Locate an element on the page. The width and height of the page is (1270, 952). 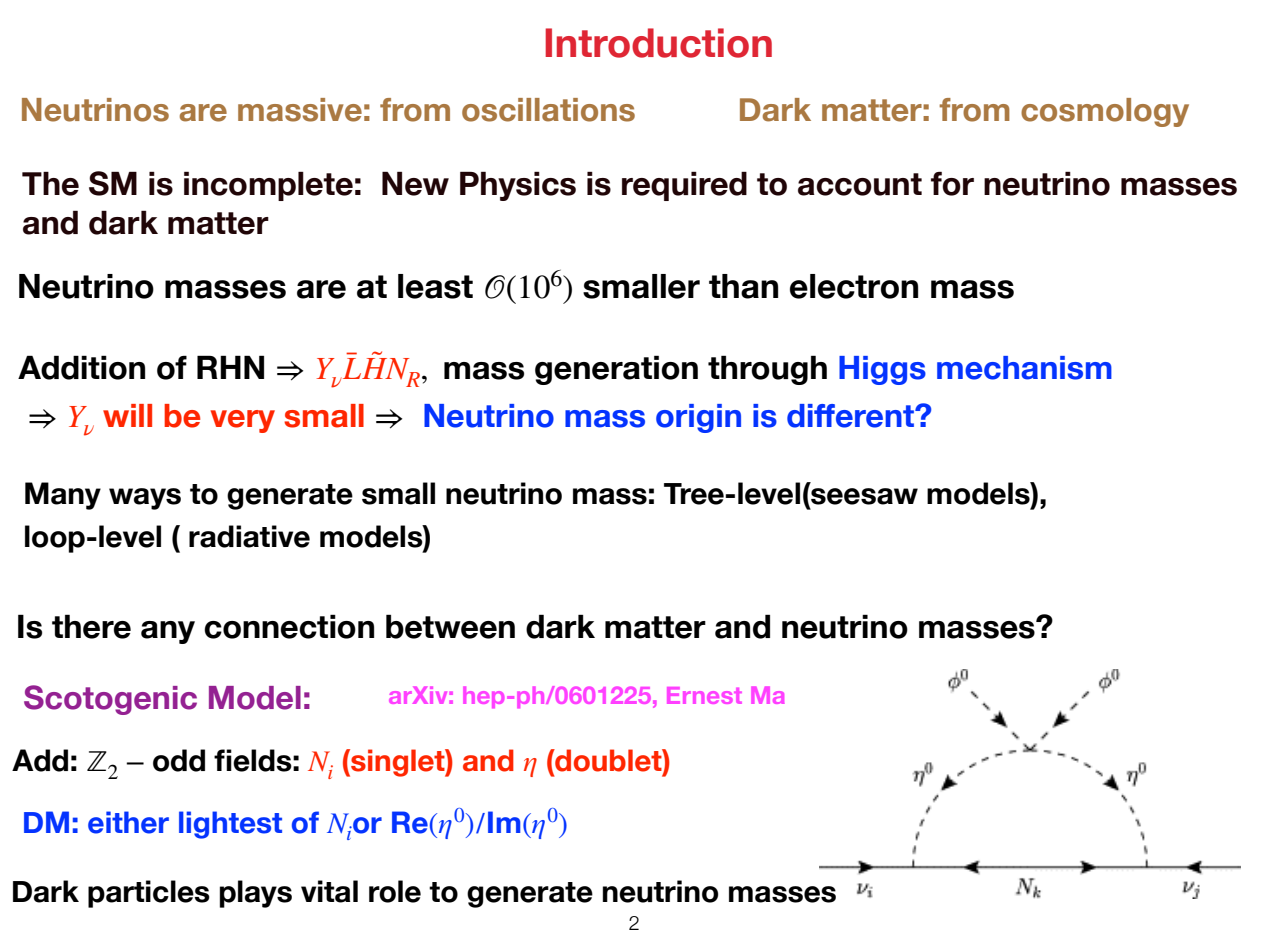
mechanism is located at coordinates (1024, 368).
